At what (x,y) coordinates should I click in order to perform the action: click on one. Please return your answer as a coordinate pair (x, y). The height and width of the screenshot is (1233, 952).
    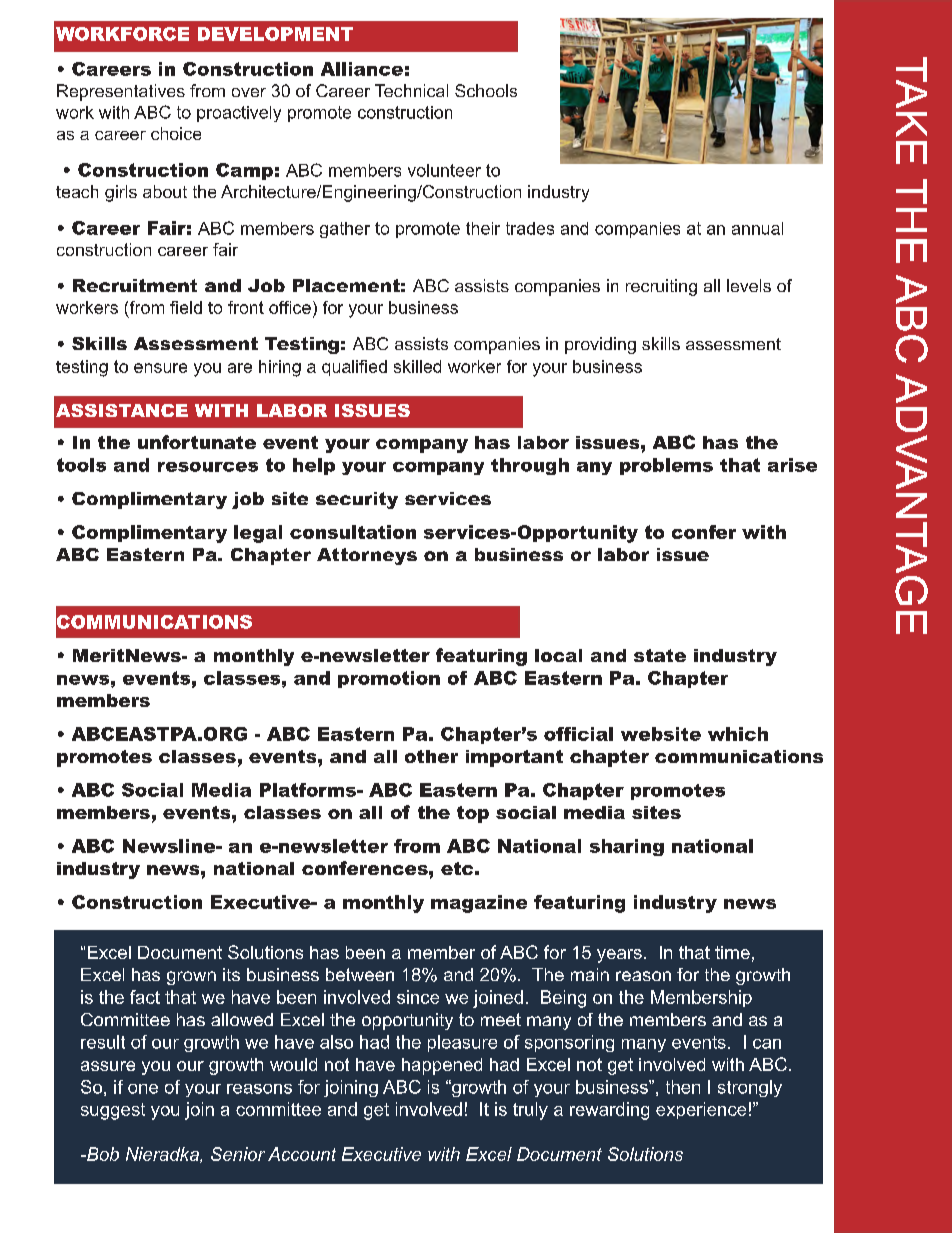
    Looking at the image, I should click on (143, 1089).
